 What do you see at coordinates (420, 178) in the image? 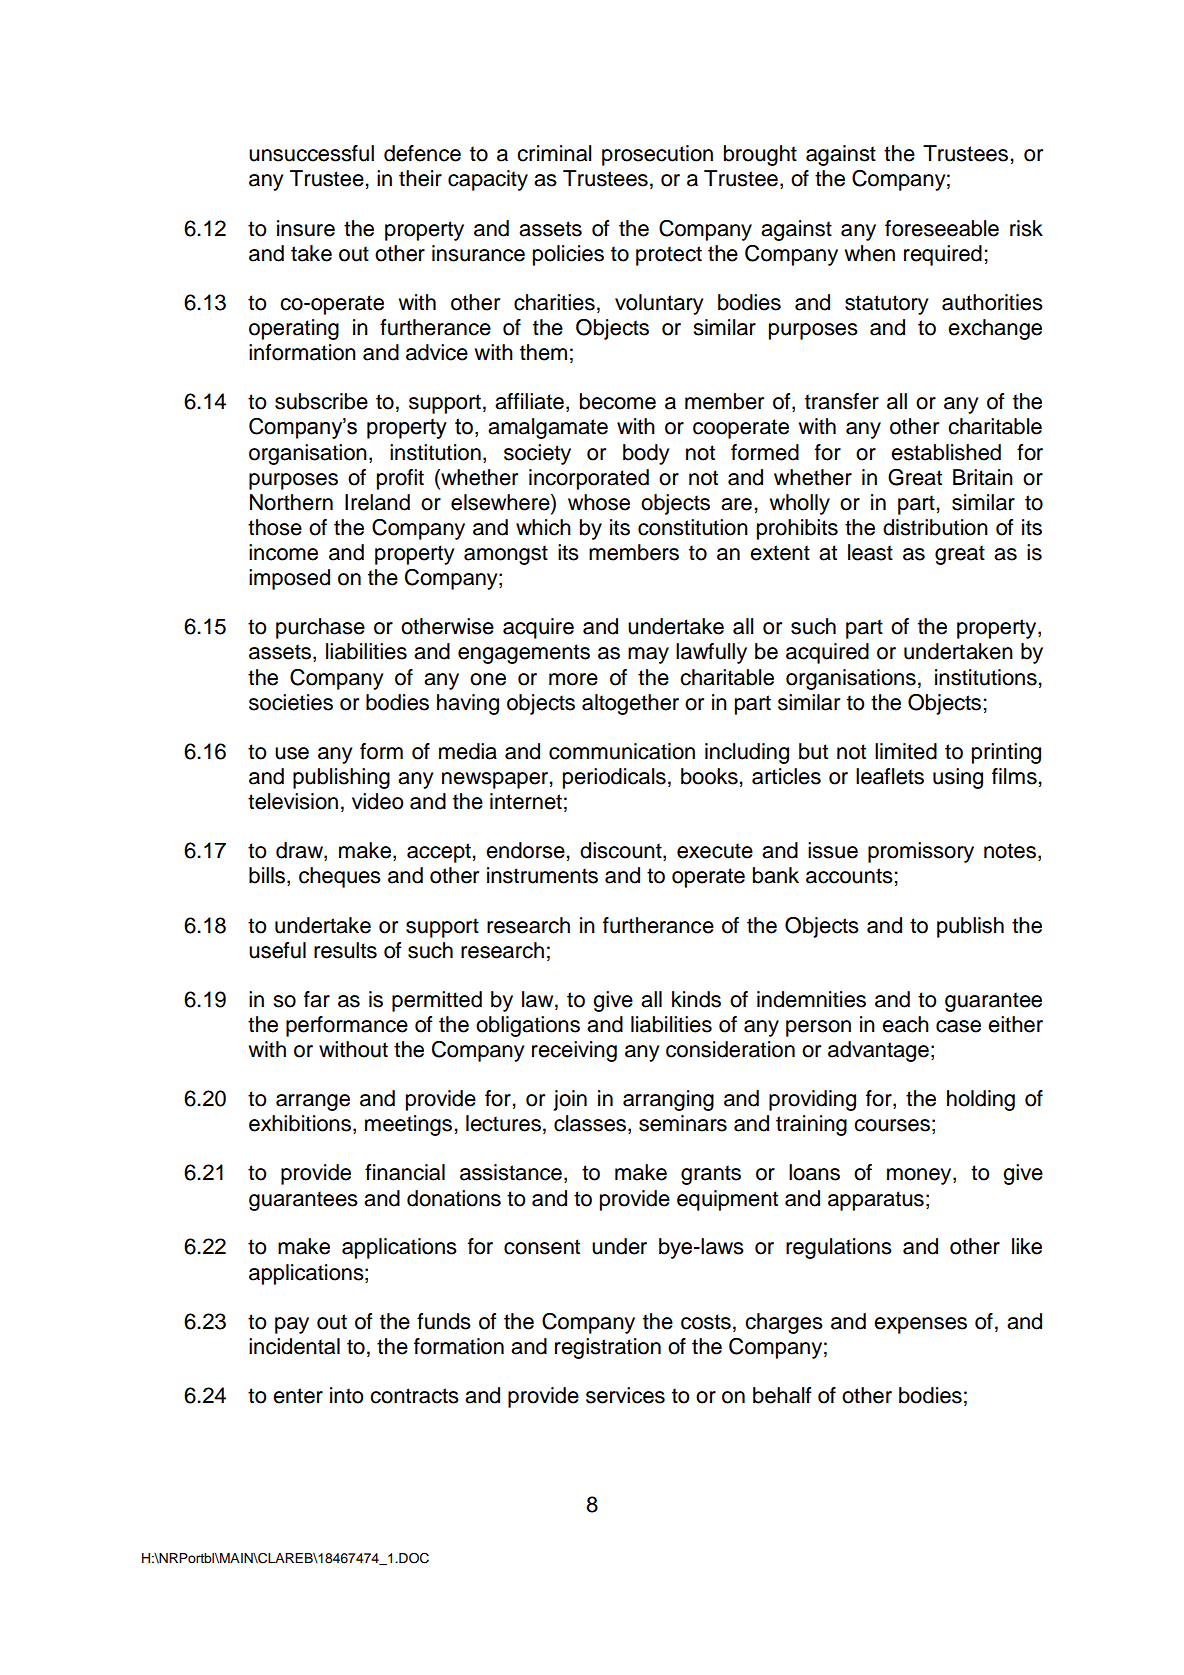
I see `their` at bounding box center [420, 178].
